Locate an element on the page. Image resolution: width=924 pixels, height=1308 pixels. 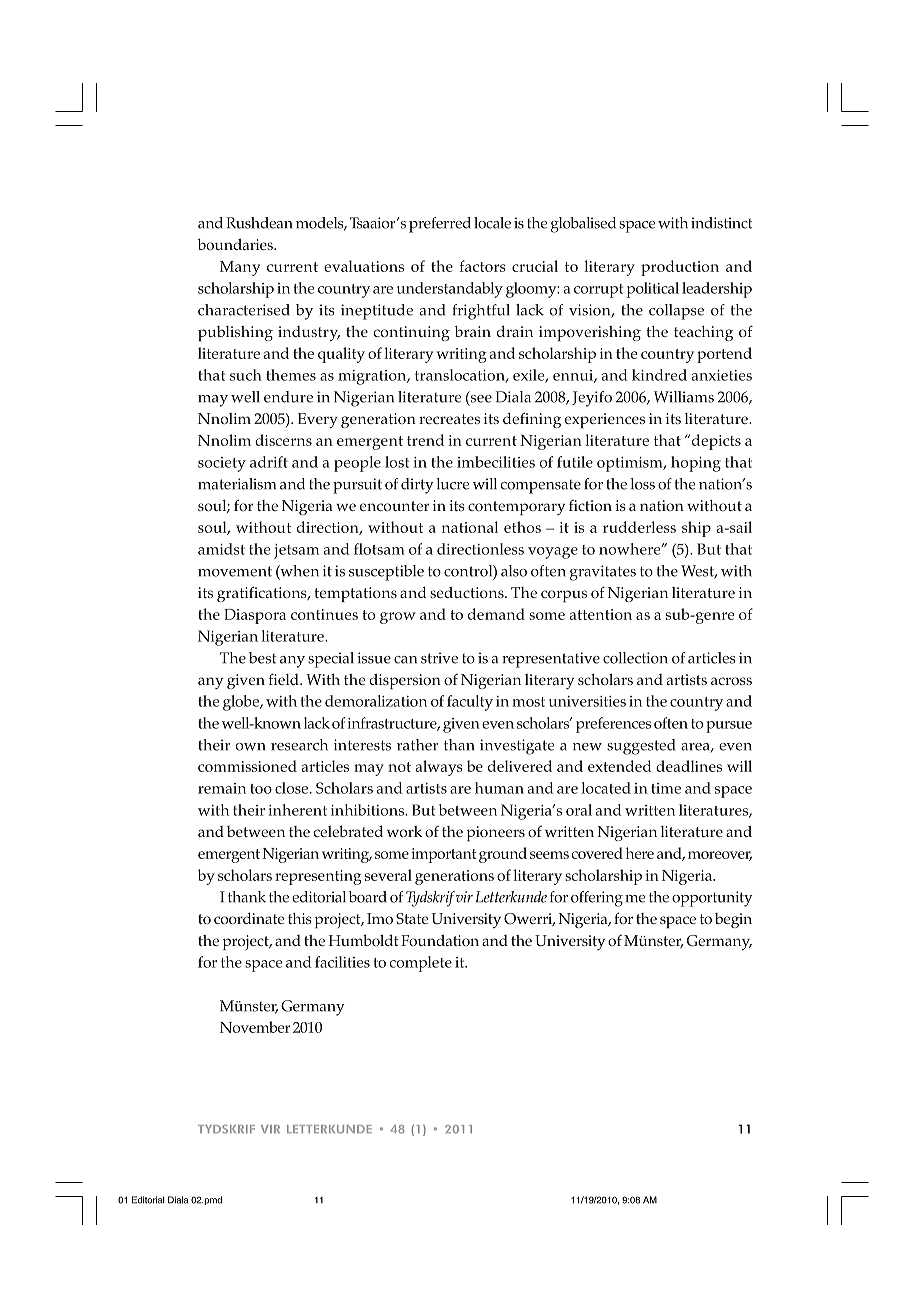
discerns is located at coordinates (283, 440).
